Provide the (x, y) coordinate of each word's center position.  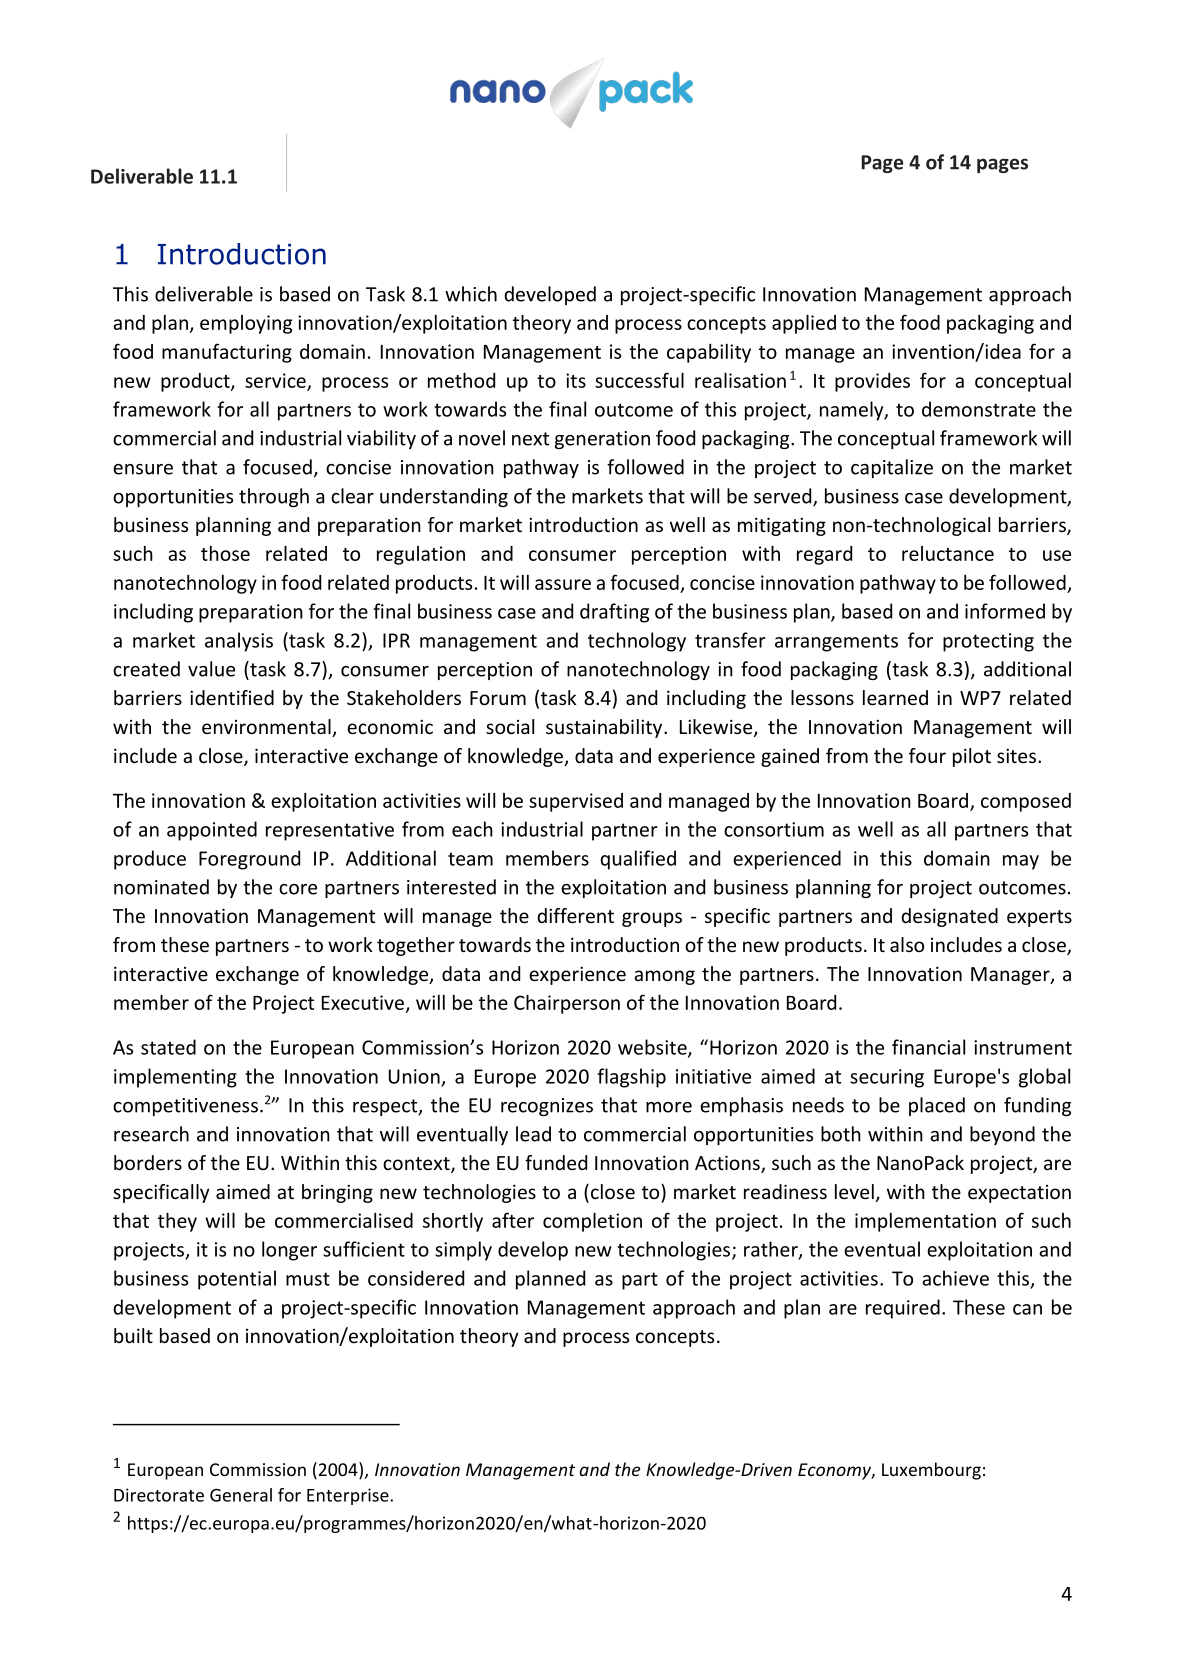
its (576, 380)
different (575, 915)
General (241, 1495)
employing (246, 324)
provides (872, 382)
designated (949, 917)
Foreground (249, 860)
